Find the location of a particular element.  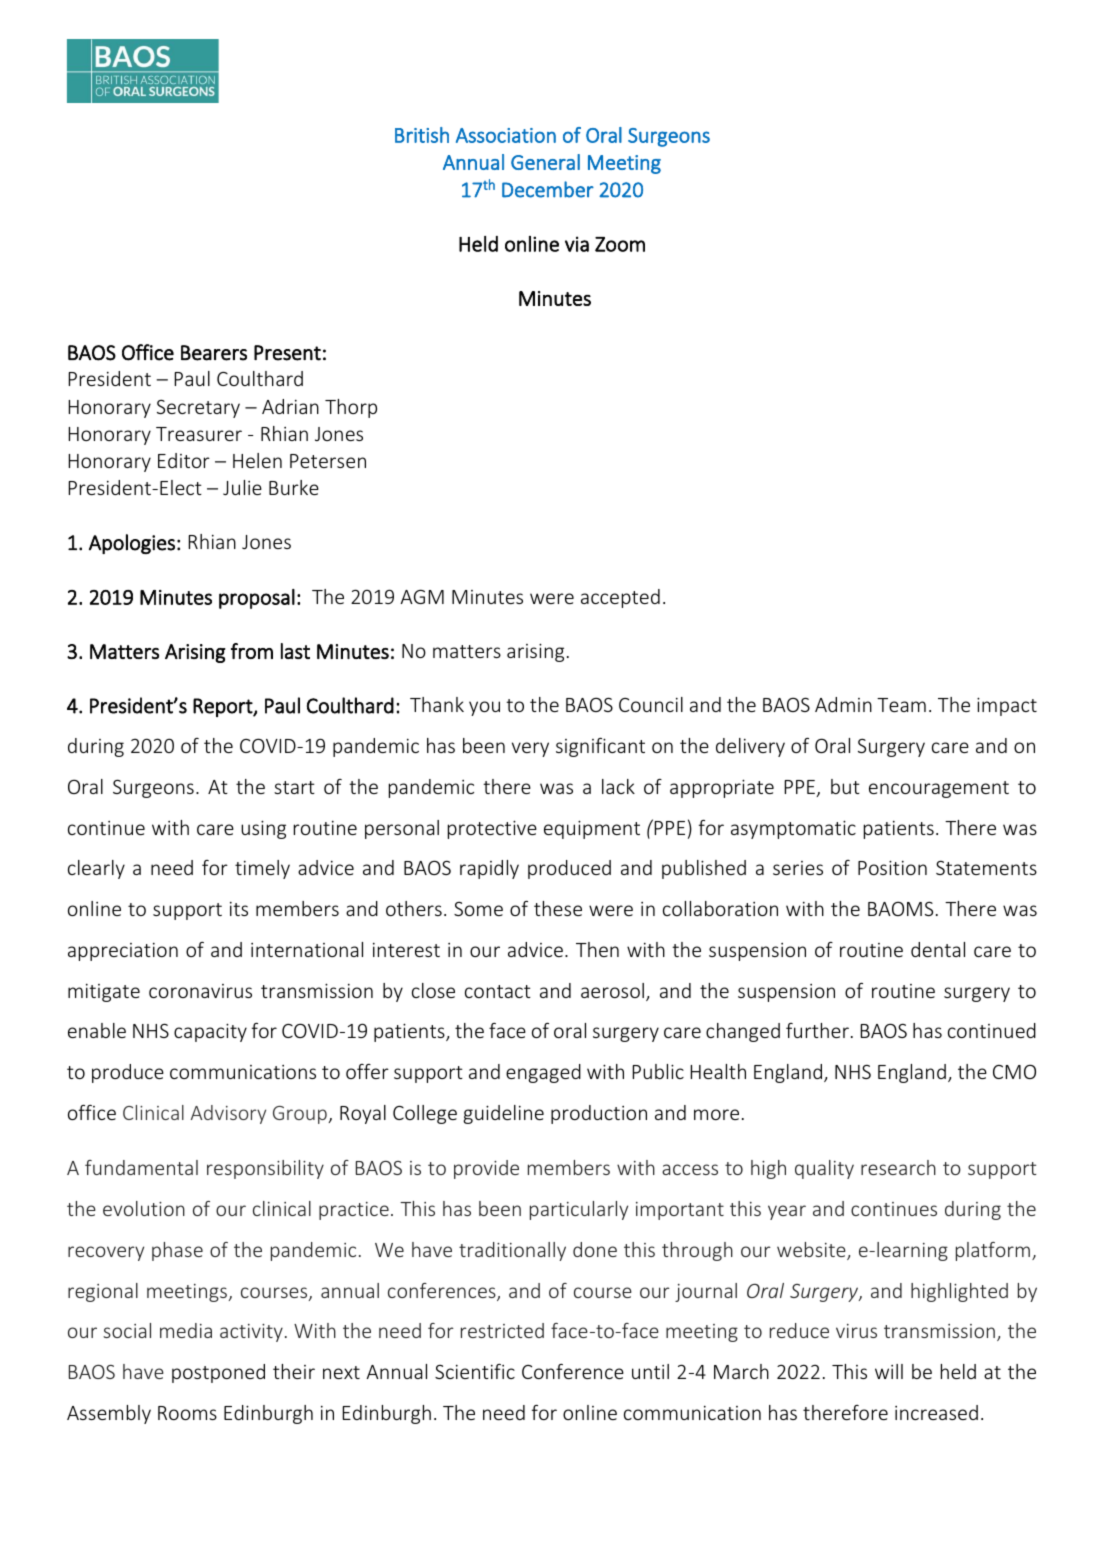

postponed is located at coordinates (218, 1373).
